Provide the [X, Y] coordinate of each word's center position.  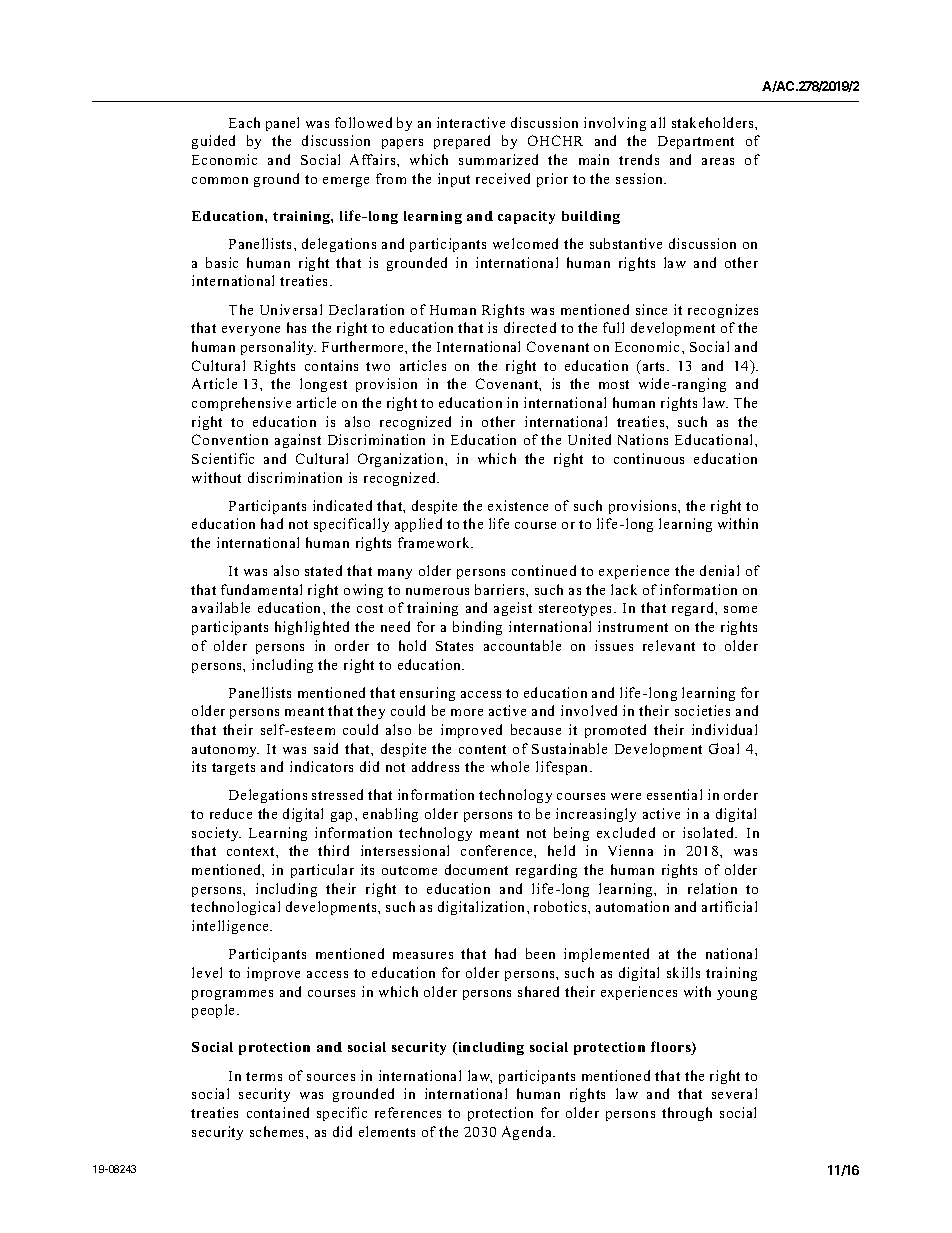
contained [278, 1112]
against [298, 441]
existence [518, 505]
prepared [462, 142]
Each [244, 122]
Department [696, 142]
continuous [649, 458]
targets [233, 769]
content [482, 749]
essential [674, 794]
